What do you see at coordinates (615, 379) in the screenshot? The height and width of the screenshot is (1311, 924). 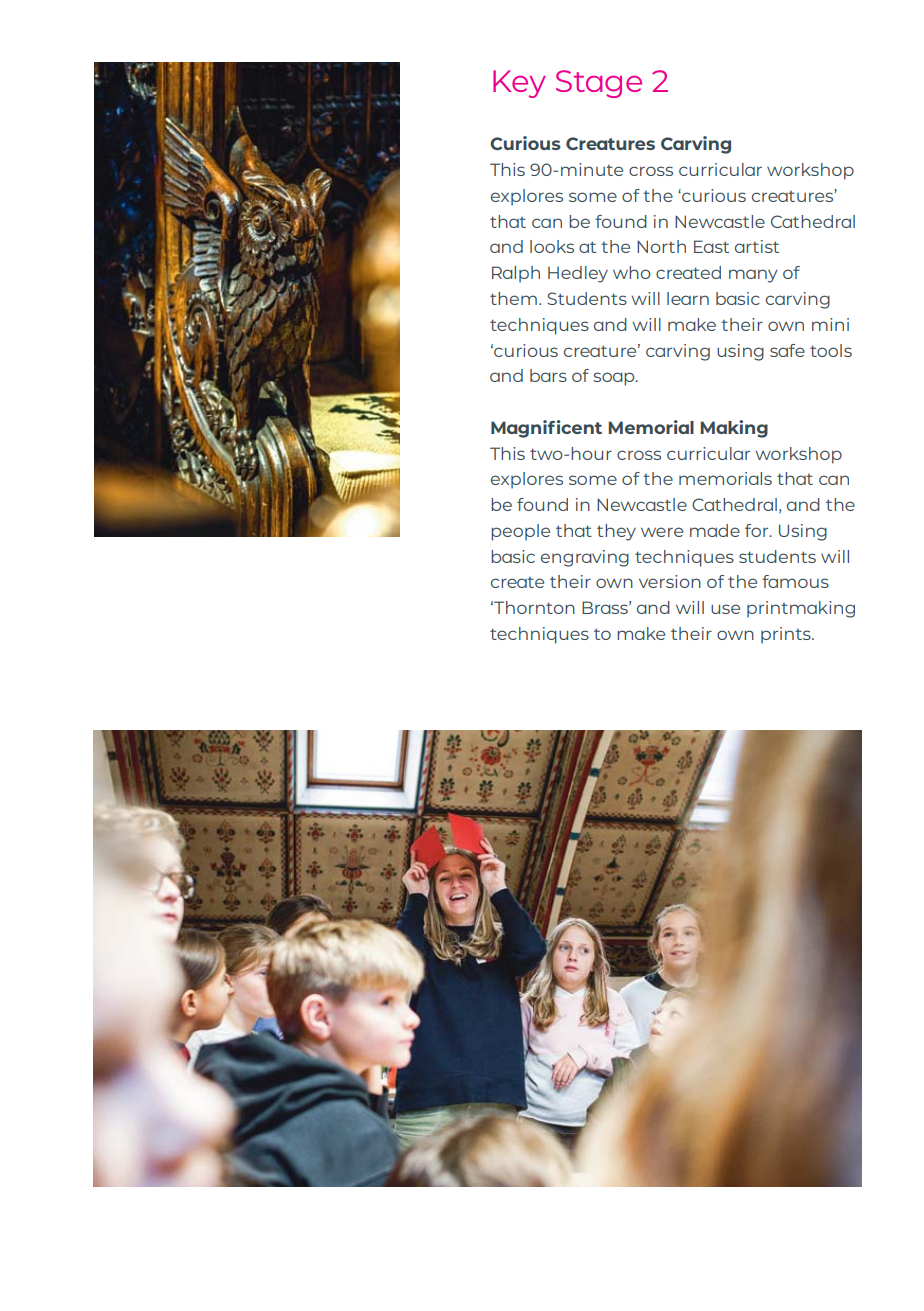 I see `soap` at bounding box center [615, 379].
